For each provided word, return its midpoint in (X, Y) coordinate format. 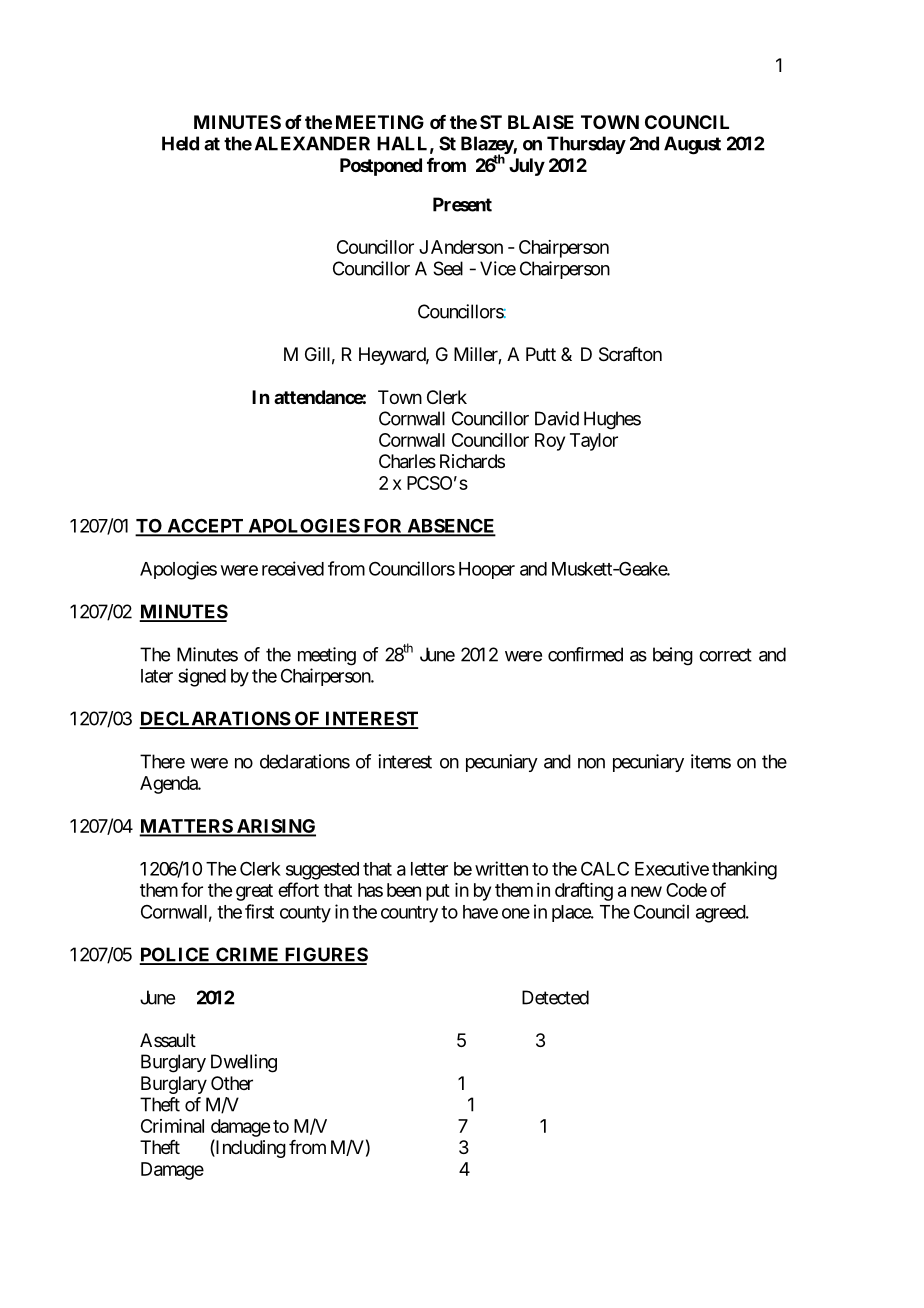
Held (180, 143)
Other (232, 1083)
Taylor (594, 442)
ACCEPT (205, 527)
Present (462, 204)
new (646, 891)
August (692, 145)
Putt (541, 354)
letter (429, 869)
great (254, 892)
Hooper (487, 570)
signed (202, 677)
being (673, 656)
